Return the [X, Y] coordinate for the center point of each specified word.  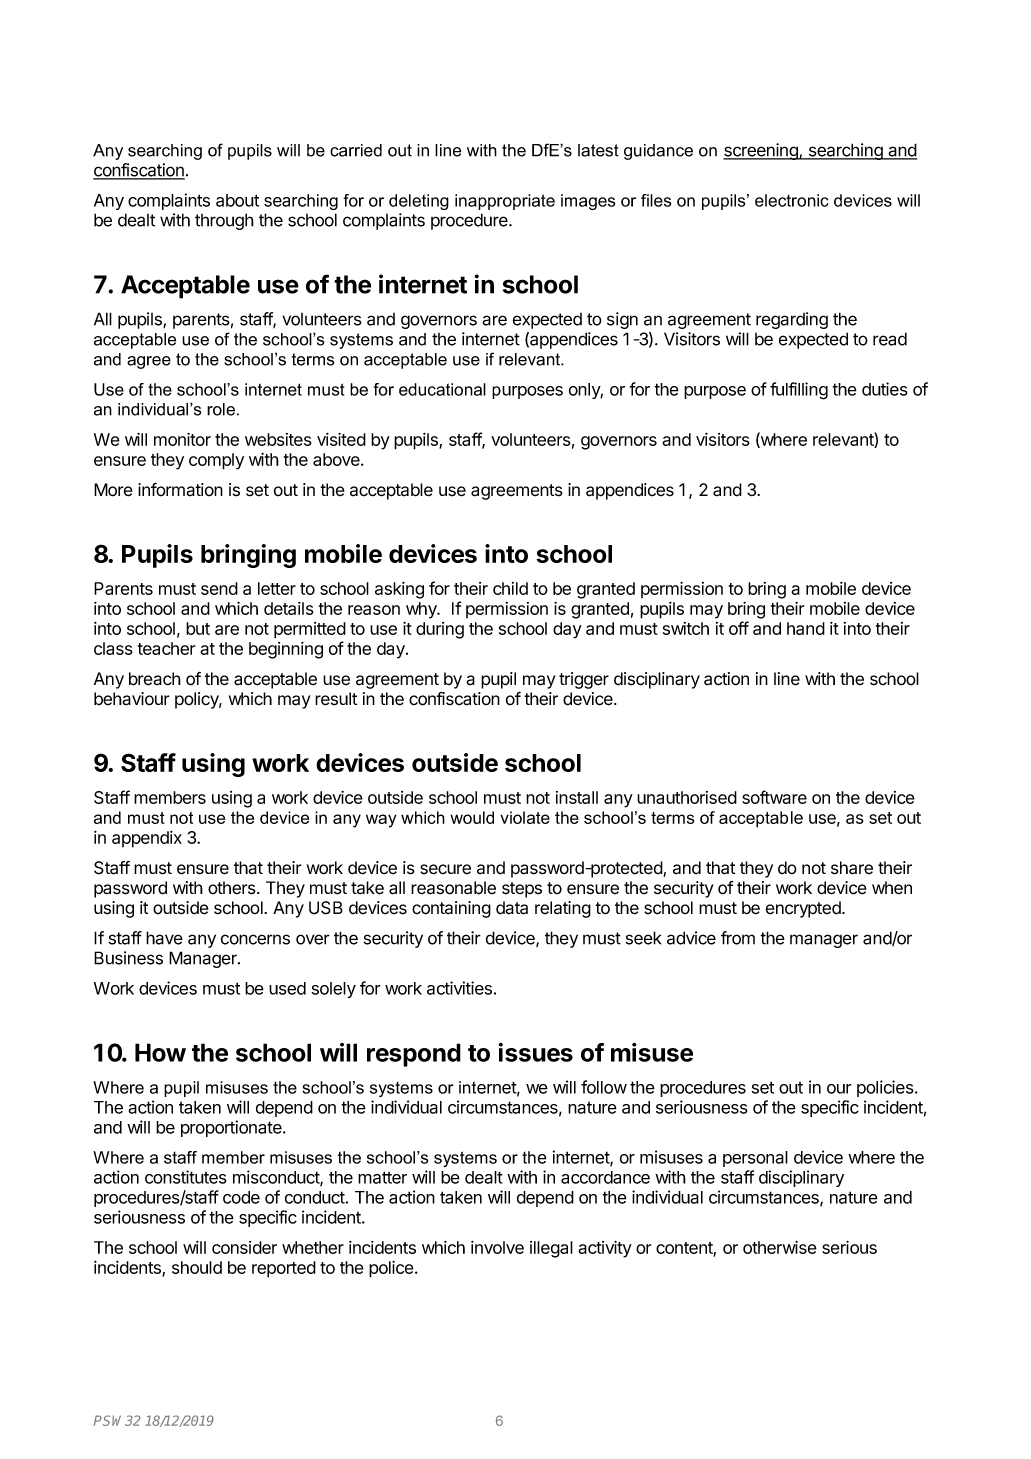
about [237, 200]
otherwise [780, 1247]
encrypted [804, 909]
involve [497, 1247]
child [510, 588]
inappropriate [505, 202]
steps [522, 890]
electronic [792, 200]
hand [806, 628]
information [180, 489]
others [233, 888]
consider [244, 1247]
